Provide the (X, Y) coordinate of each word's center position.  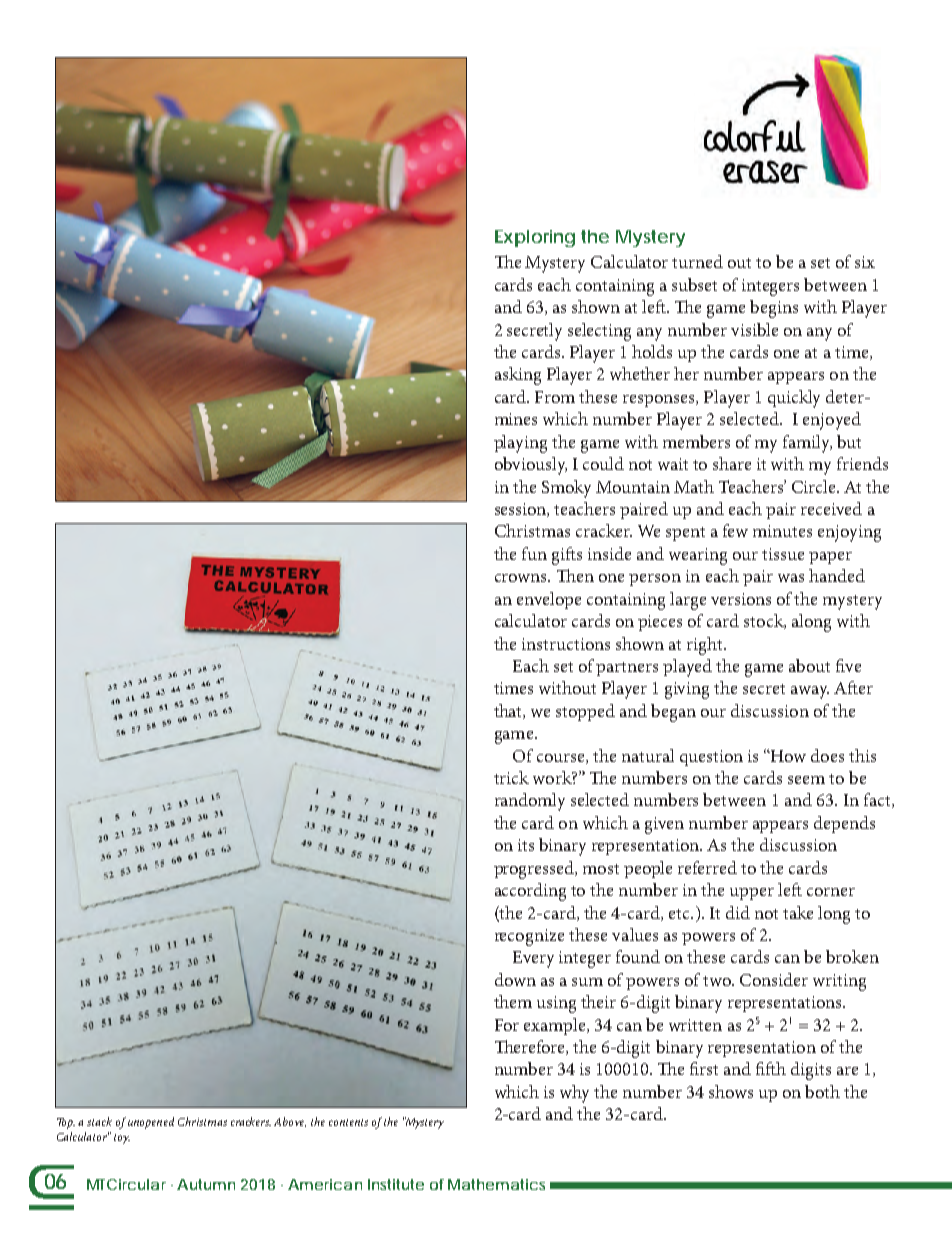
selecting (599, 332)
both (822, 1091)
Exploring (535, 238)
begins (774, 309)
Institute (396, 1184)
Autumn (206, 1184)
